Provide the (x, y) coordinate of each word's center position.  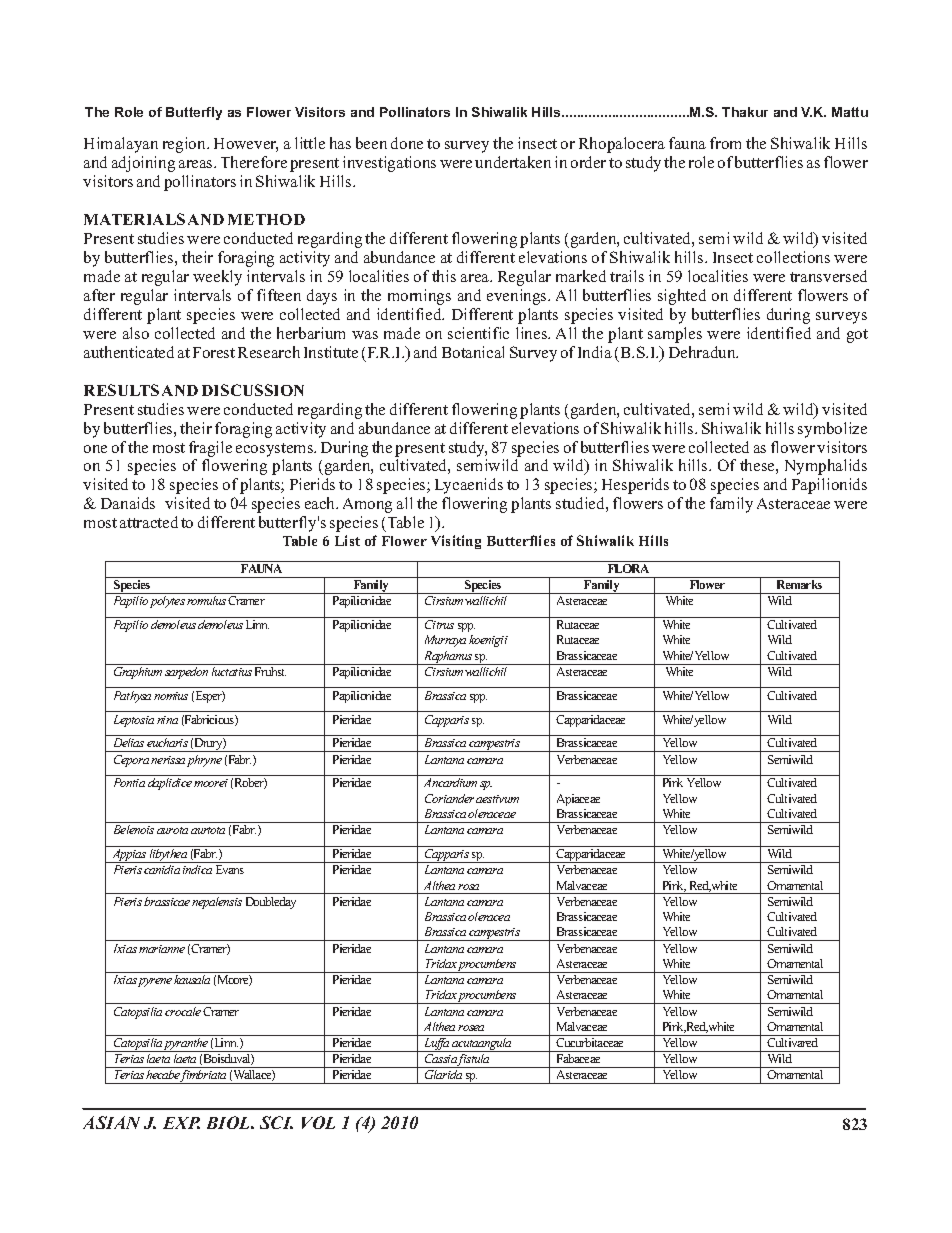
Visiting (456, 542)
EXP (181, 1123)
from (725, 143)
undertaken (513, 162)
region (185, 145)
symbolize (832, 430)
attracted (149, 522)
